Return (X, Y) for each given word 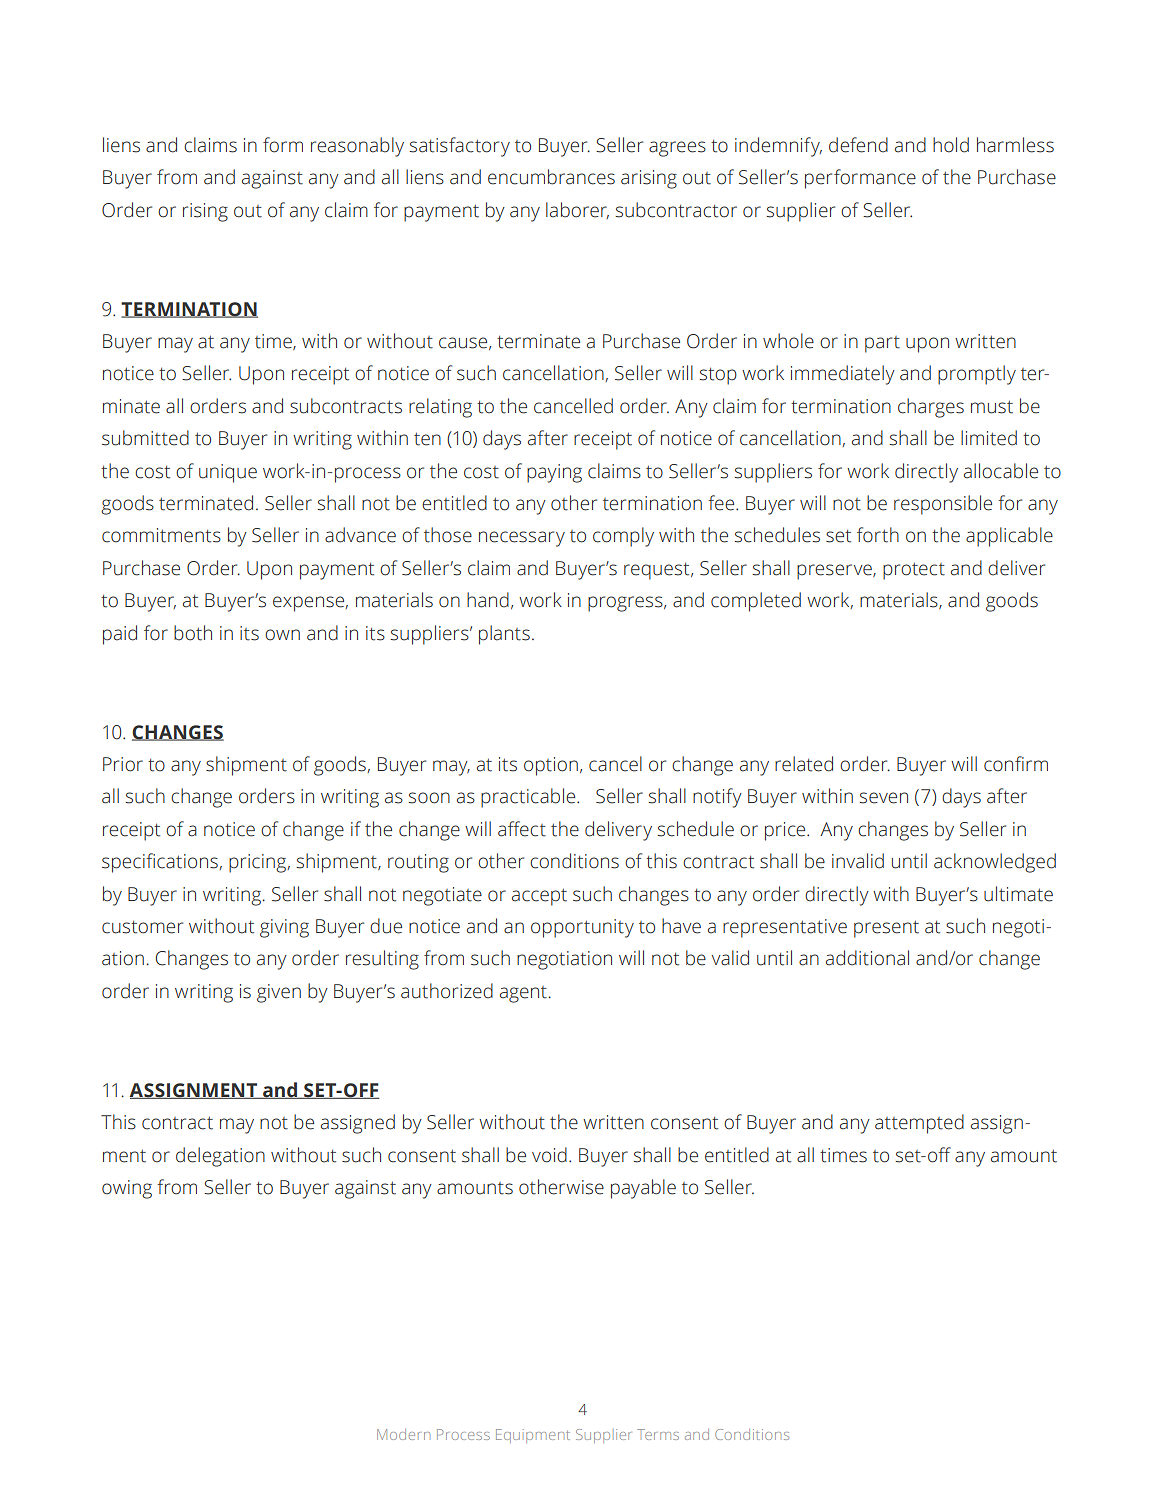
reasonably (357, 147)
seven (884, 798)
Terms (658, 1434)
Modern (403, 1434)
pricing (257, 863)
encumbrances (551, 177)
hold (951, 145)
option (551, 766)
